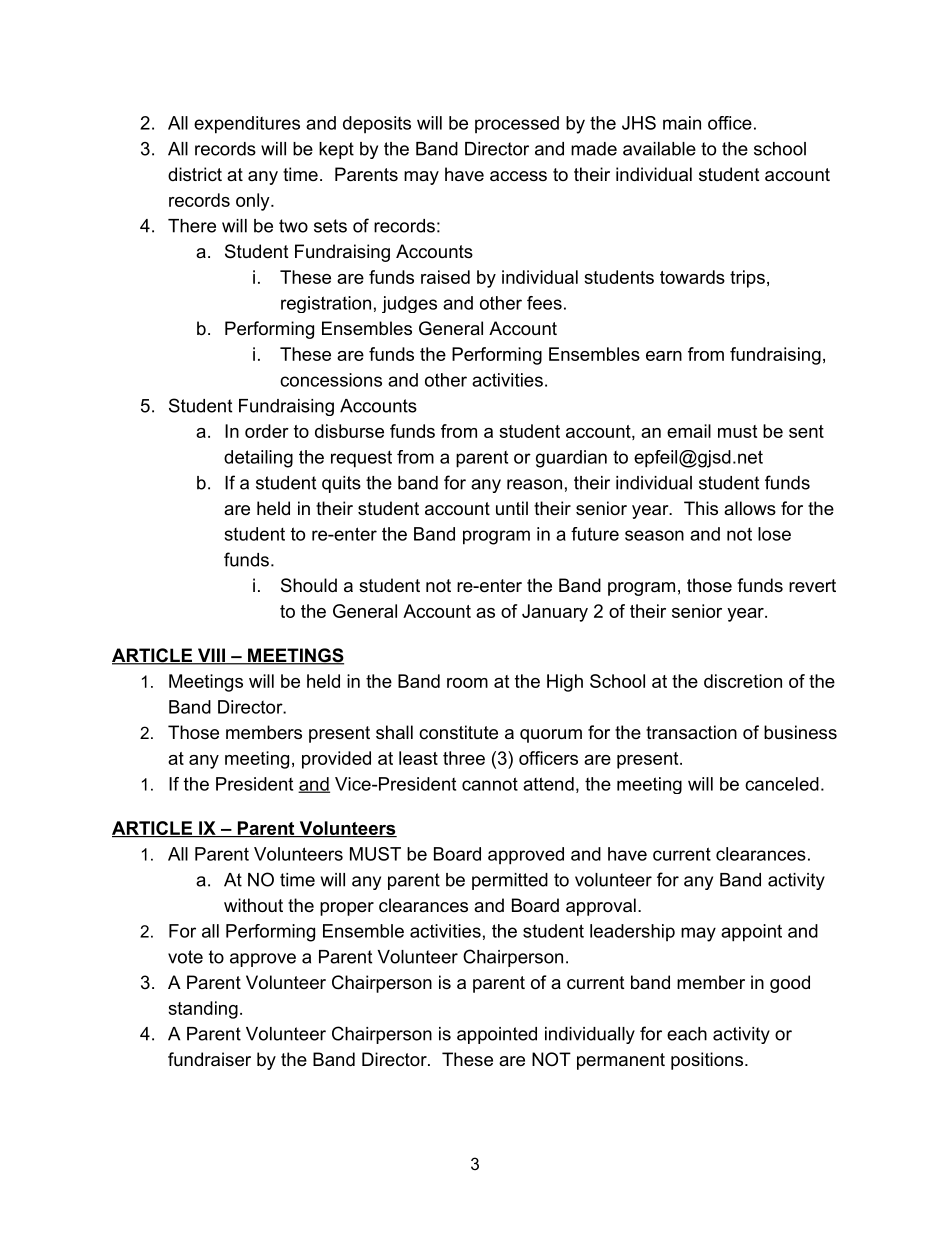 The width and height of the screenshot is (952, 1233). Describe the element at coordinates (247, 125) in the screenshot. I see `expenditures` at that location.
